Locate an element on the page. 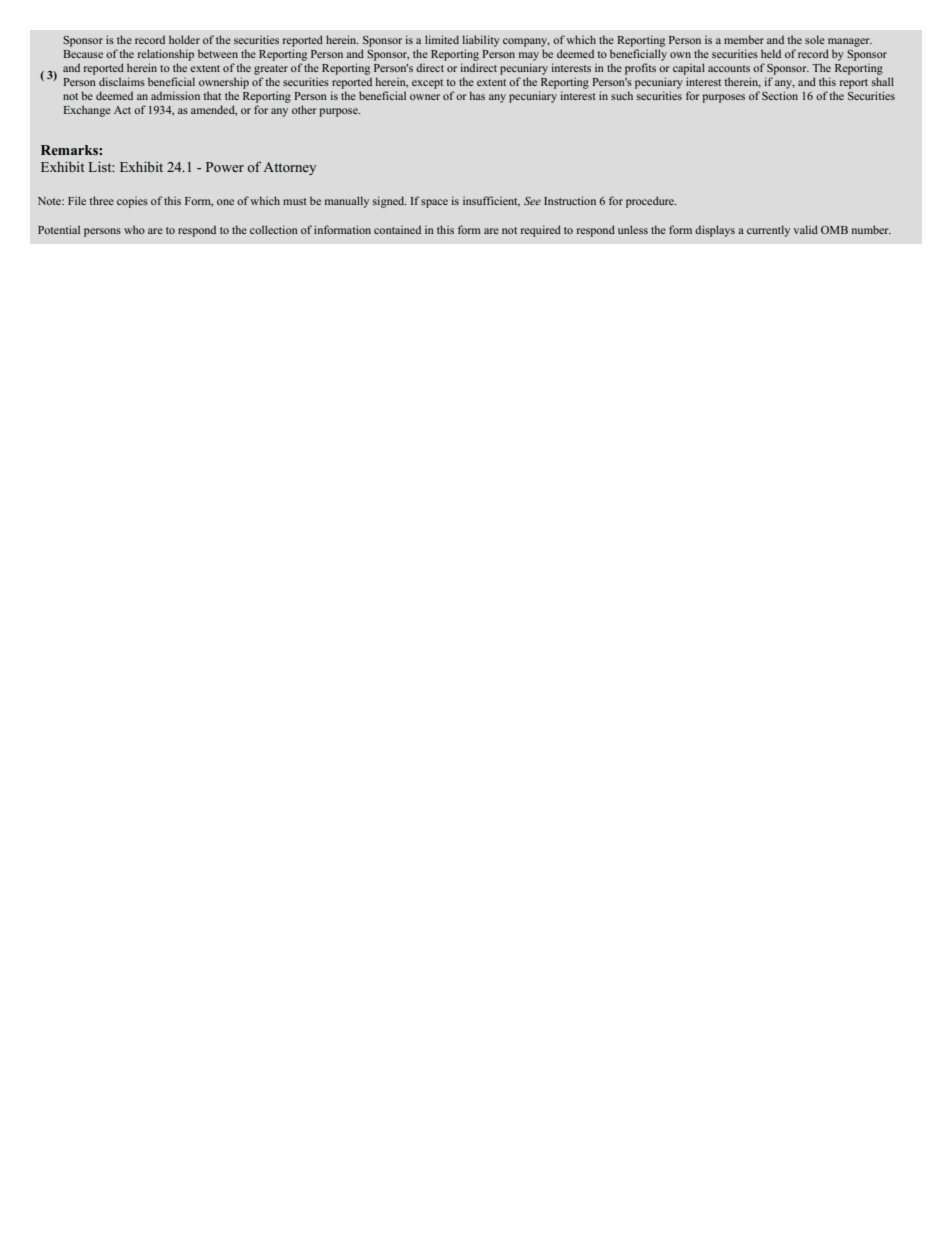  contained is located at coordinates (397, 229).
